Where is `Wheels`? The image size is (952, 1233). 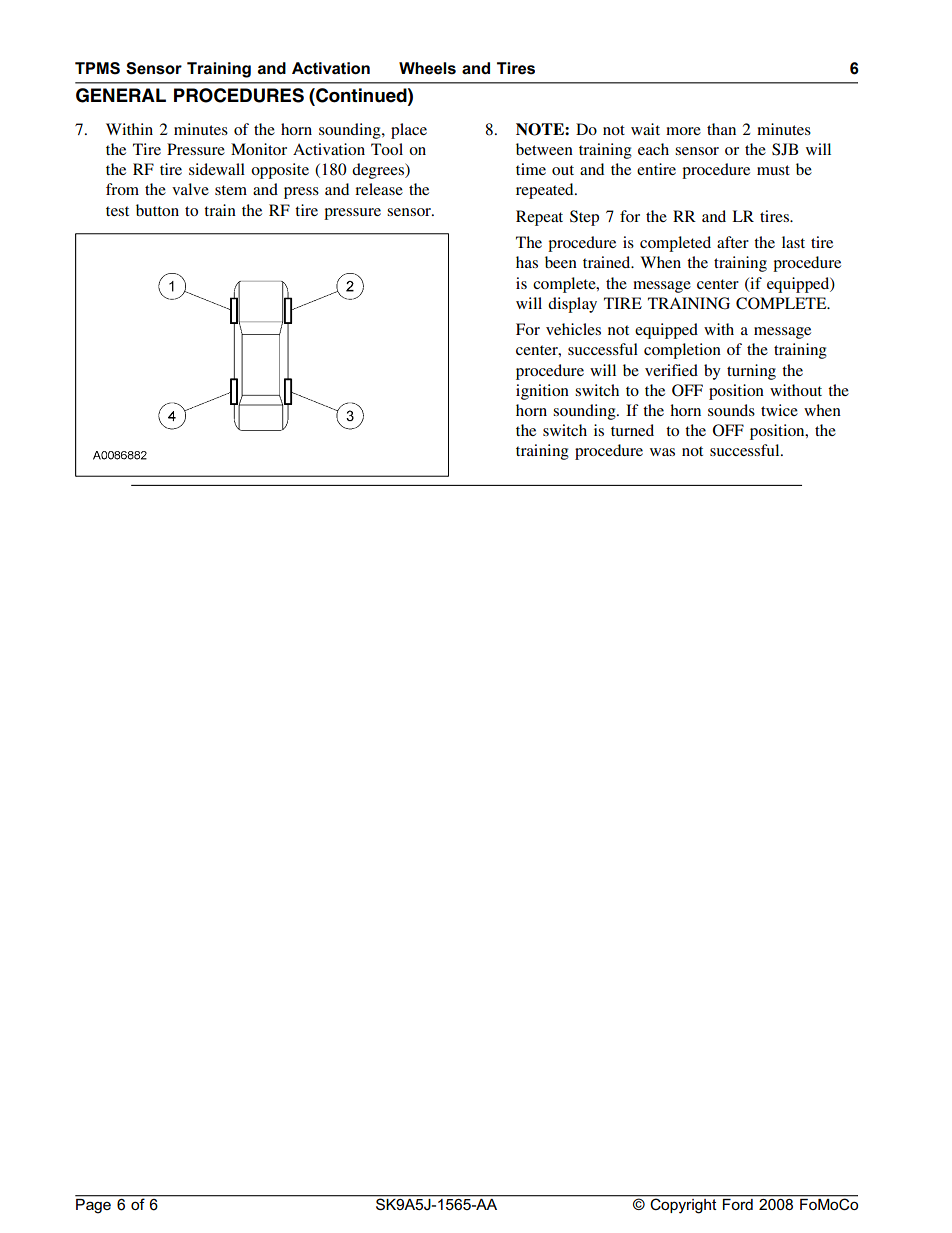
Wheels is located at coordinates (427, 68).
